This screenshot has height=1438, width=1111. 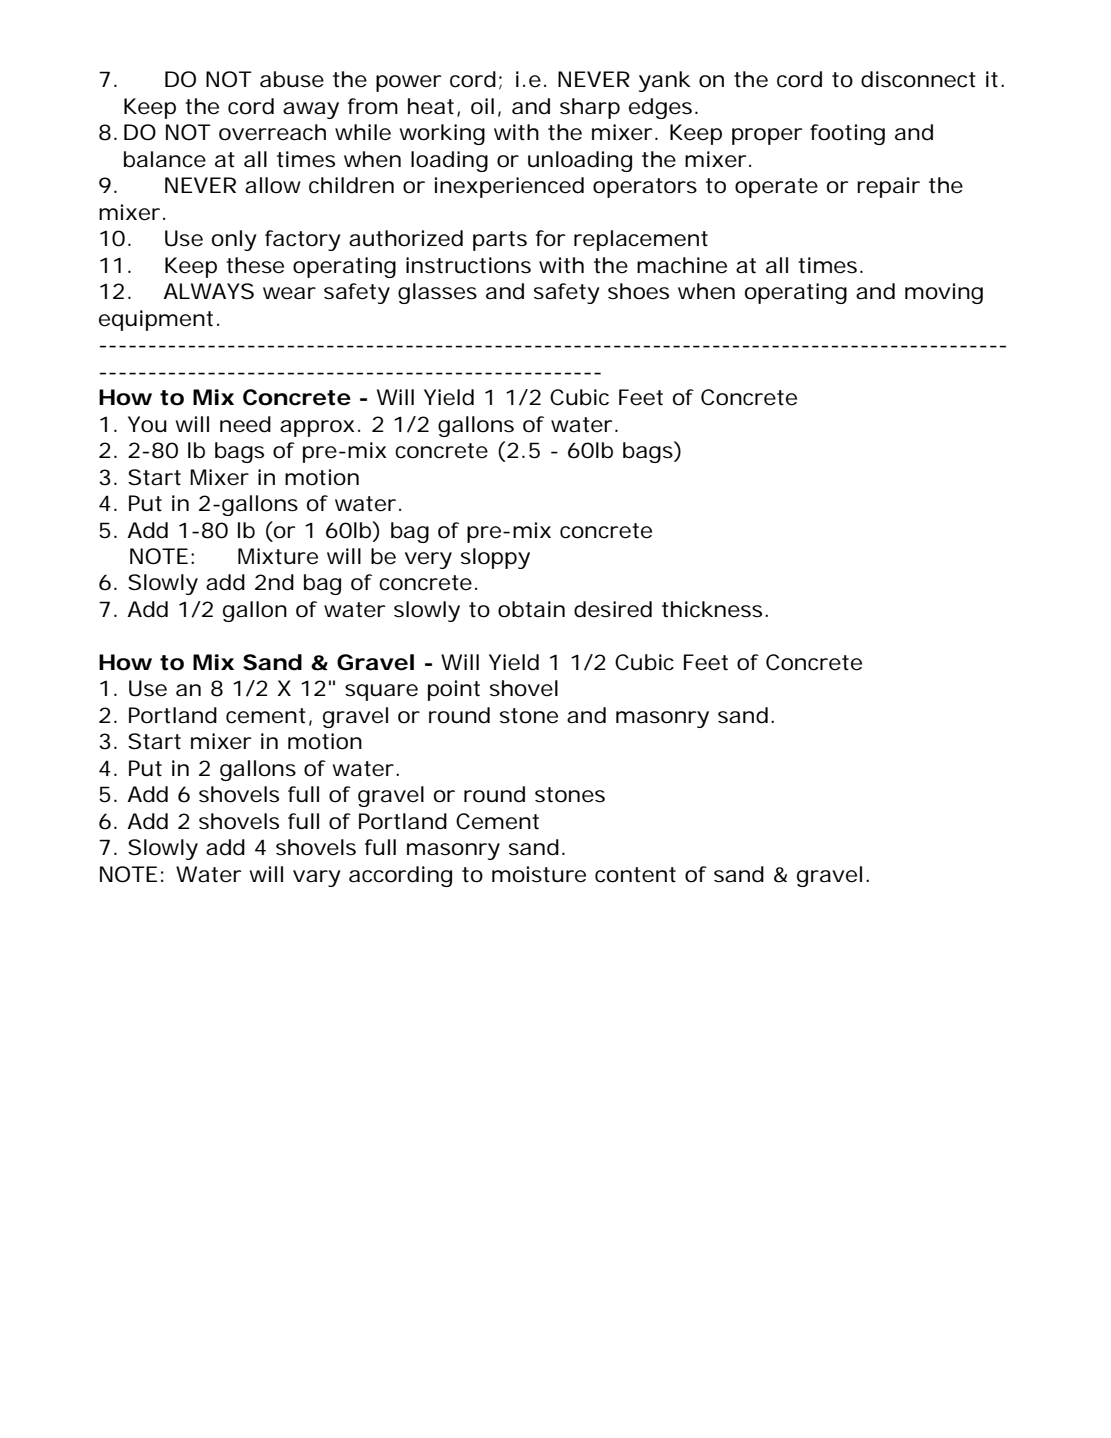 I want to click on obtain, so click(x=531, y=609).
